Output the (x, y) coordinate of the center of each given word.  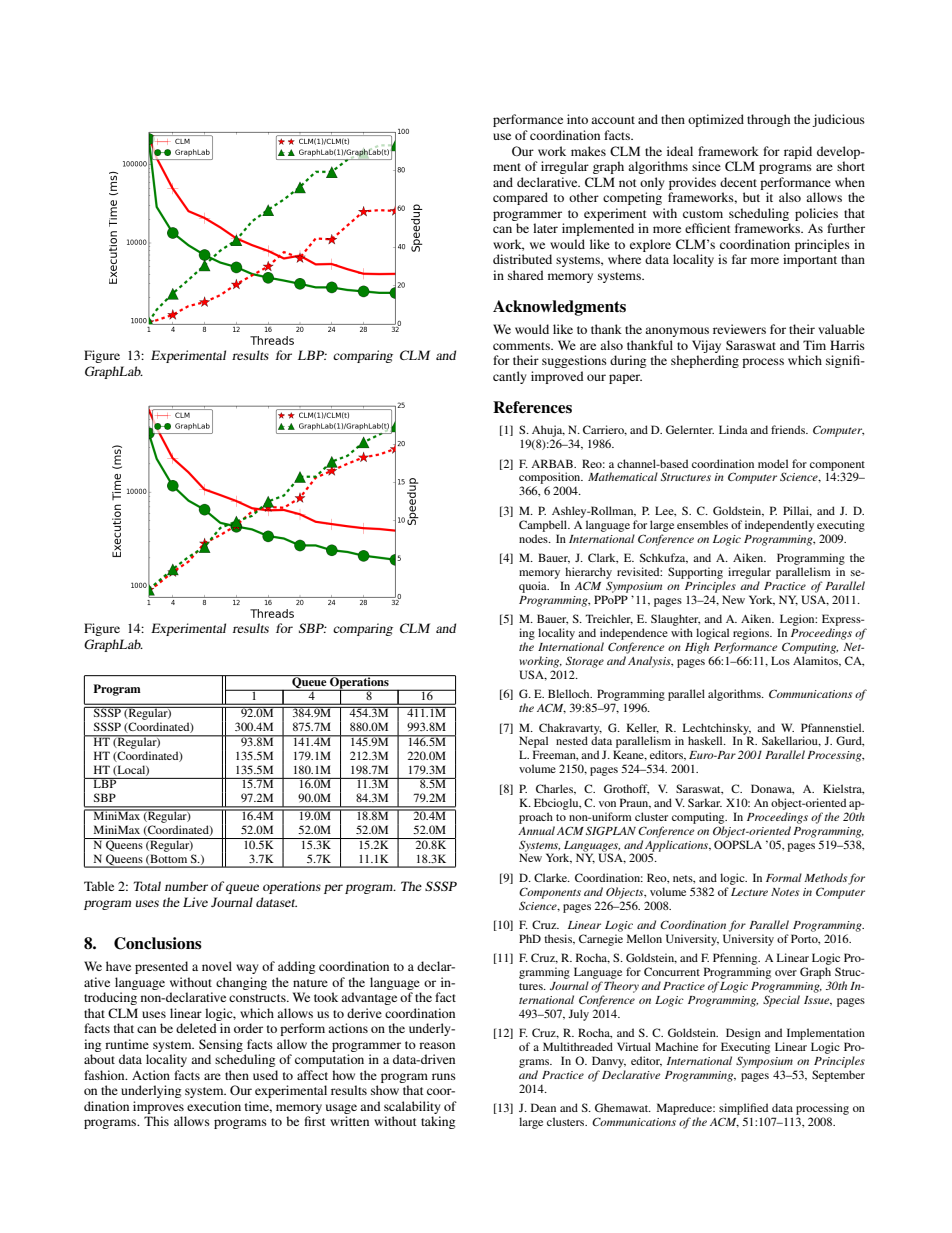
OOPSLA (738, 844)
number (186, 886)
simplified (743, 1110)
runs (444, 1076)
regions (752, 634)
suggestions (574, 361)
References (532, 407)
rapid (798, 152)
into (577, 119)
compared (520, 198)
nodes (534, 538)
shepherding (705, 361)
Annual (536, 830)
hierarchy (588, 573)
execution (214, 1106)
